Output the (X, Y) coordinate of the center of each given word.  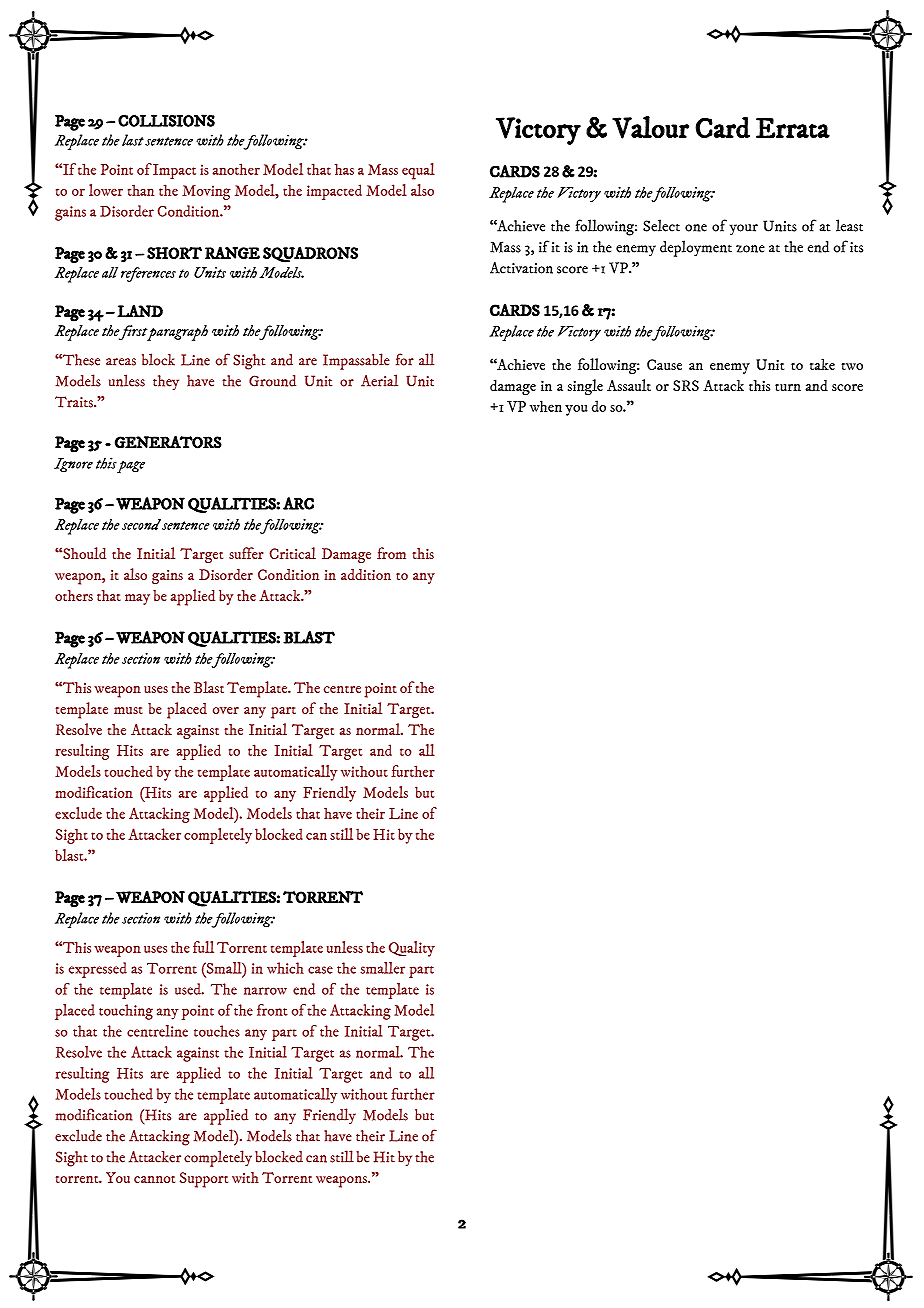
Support (204, 1180)
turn (788, 387)
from (391, 553)
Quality (412, 949)
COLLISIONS (166, 120)
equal (418, 171)
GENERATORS (168, 442)
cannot (154, 1179)
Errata (793, 128)
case (320, 970)
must (128, 710)
